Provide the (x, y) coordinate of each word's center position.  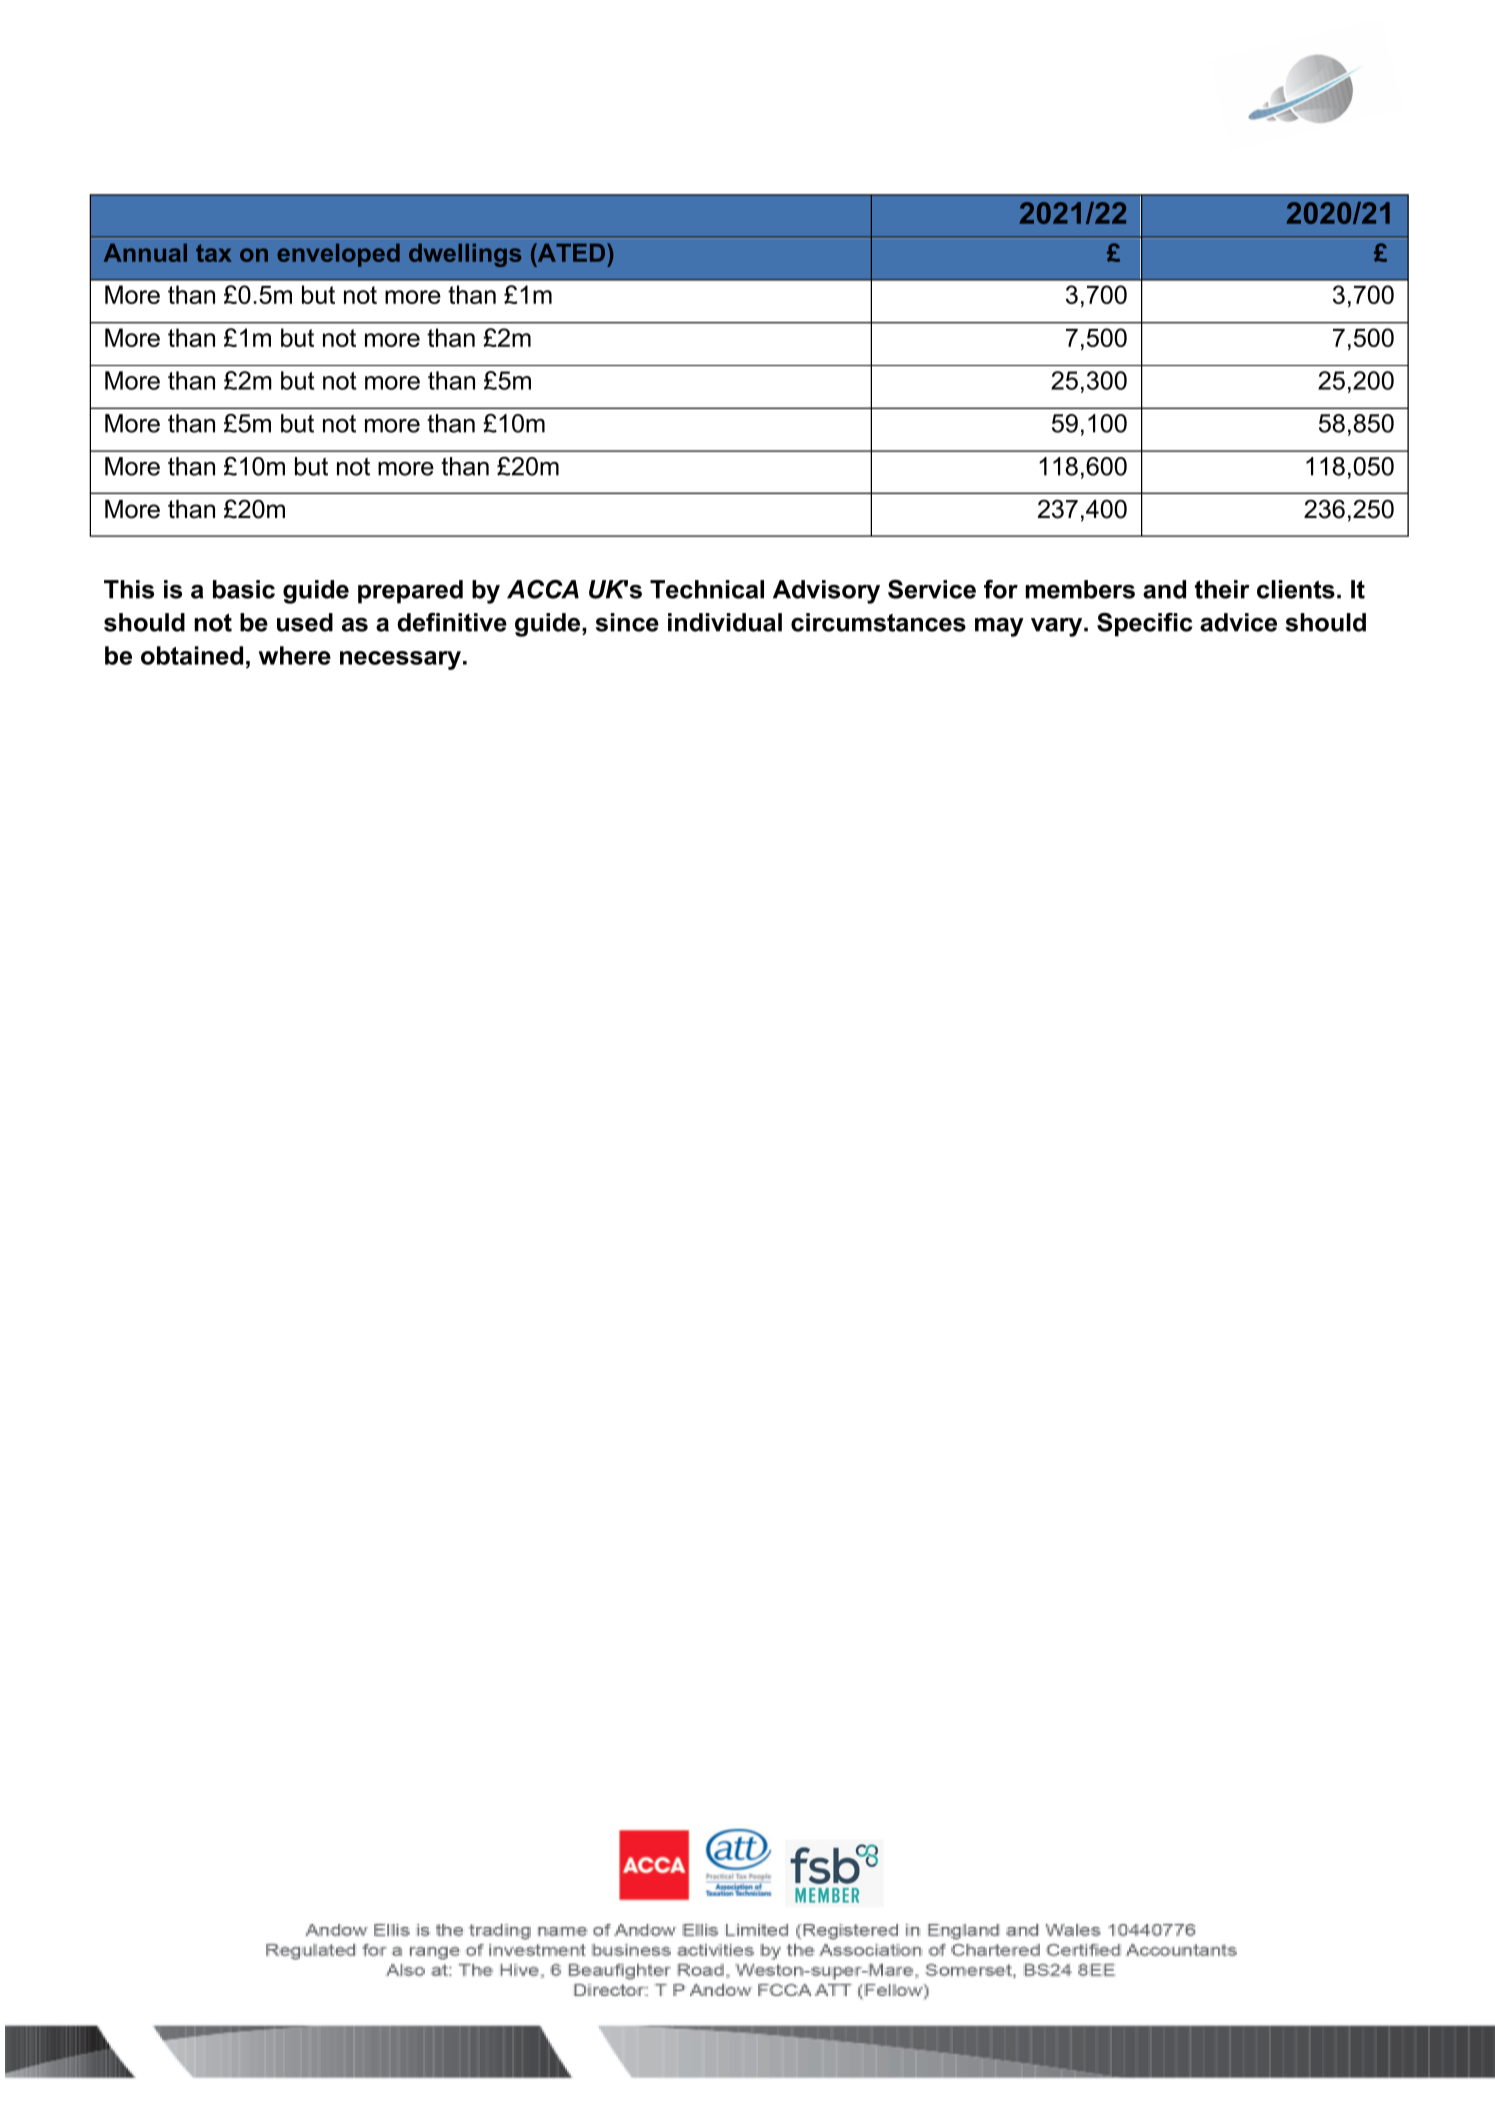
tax (214, 253)
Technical (707, 589)
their (1222, 589)
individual (725, 622)
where (295, 655)
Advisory (826, 592)
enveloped (338, 255)
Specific (1145, 625)
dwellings (465, 255)
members (1080, 589)
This (129, 589)
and (1164, 589)
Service (932, 589)
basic (244, 589)
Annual (145, 253)
